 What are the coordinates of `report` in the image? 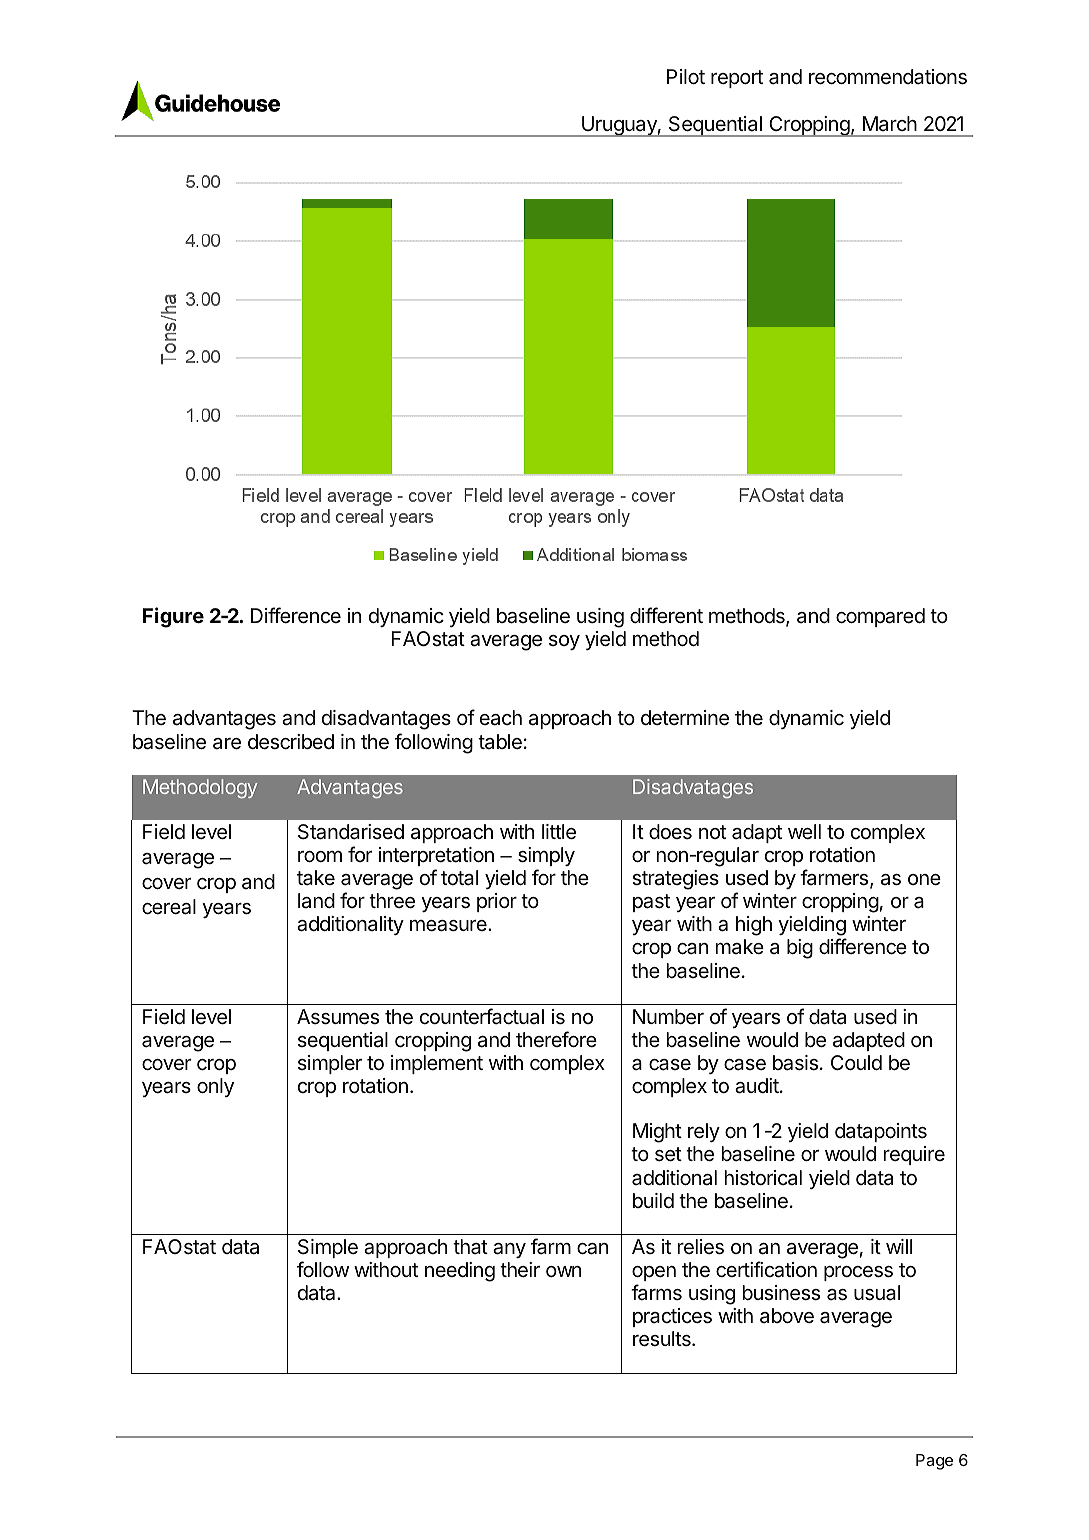 It's located at (737, 79).
